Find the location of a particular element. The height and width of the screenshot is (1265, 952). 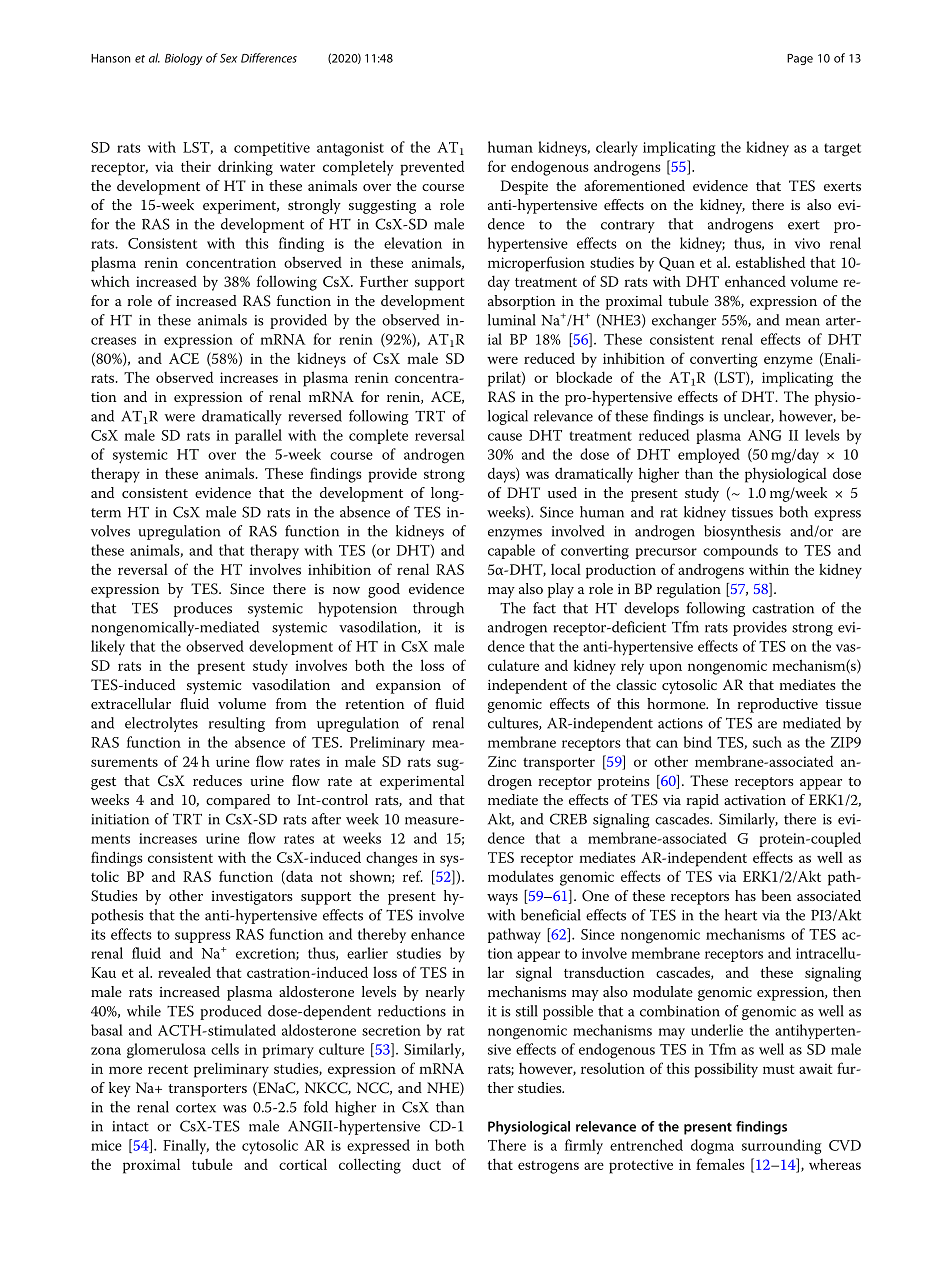

estrogens is located at coordinates (548, 1167).
